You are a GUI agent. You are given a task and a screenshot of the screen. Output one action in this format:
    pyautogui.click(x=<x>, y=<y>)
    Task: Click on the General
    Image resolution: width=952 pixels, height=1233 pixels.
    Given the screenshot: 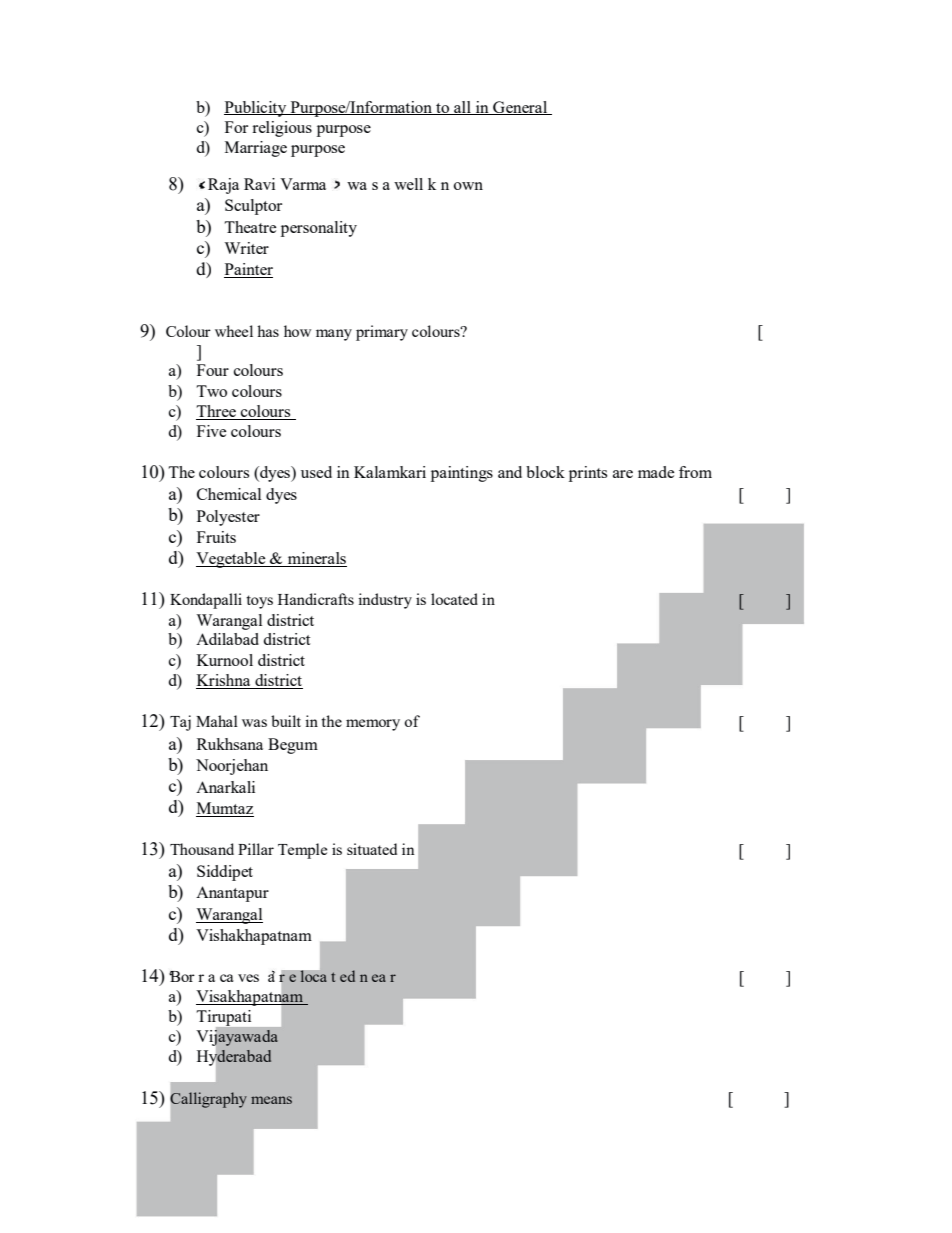 What is the action you would take?
    pyautogui.click(x=520, y=108)
